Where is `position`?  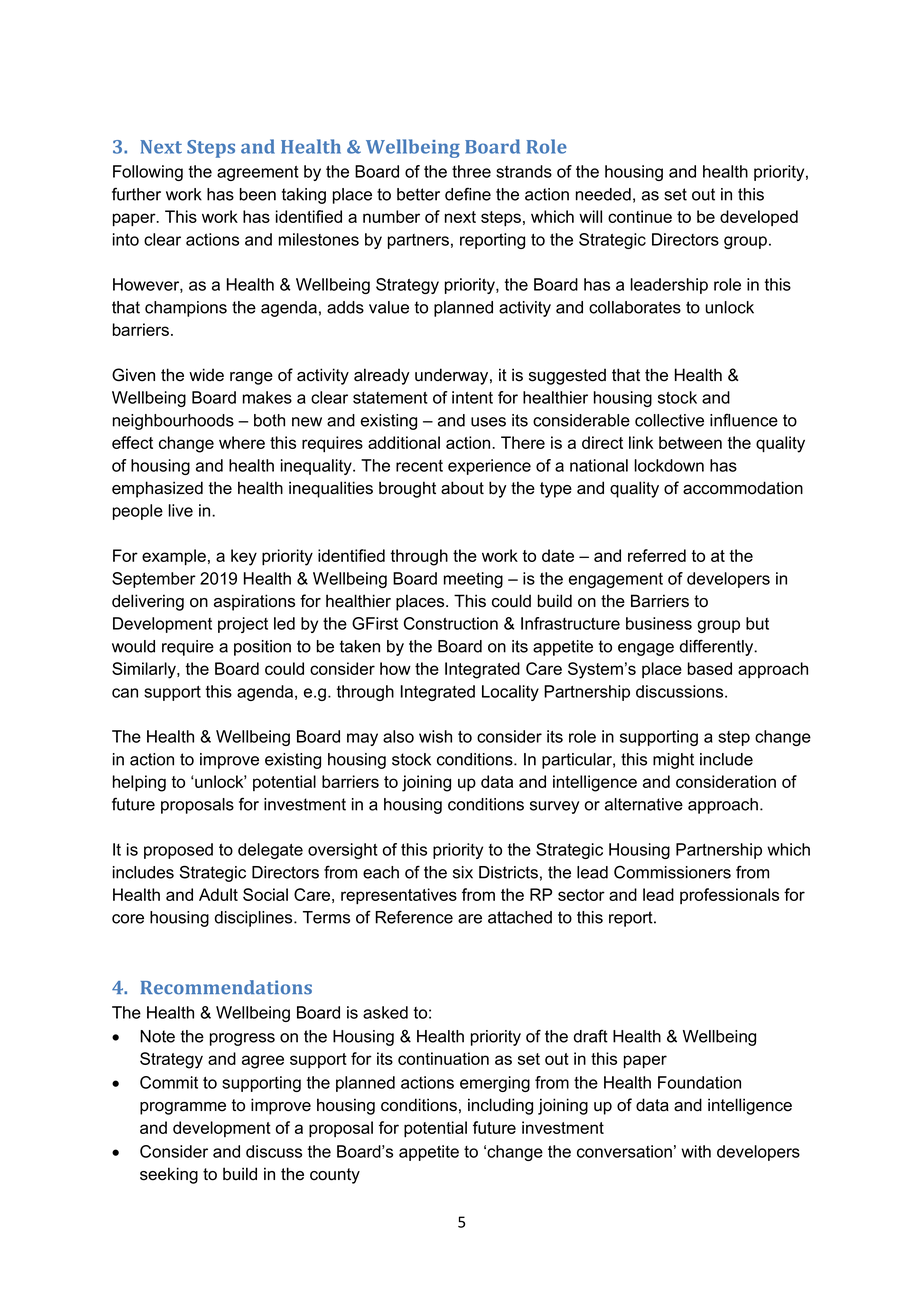
position is located at coordinates (262, 648).
